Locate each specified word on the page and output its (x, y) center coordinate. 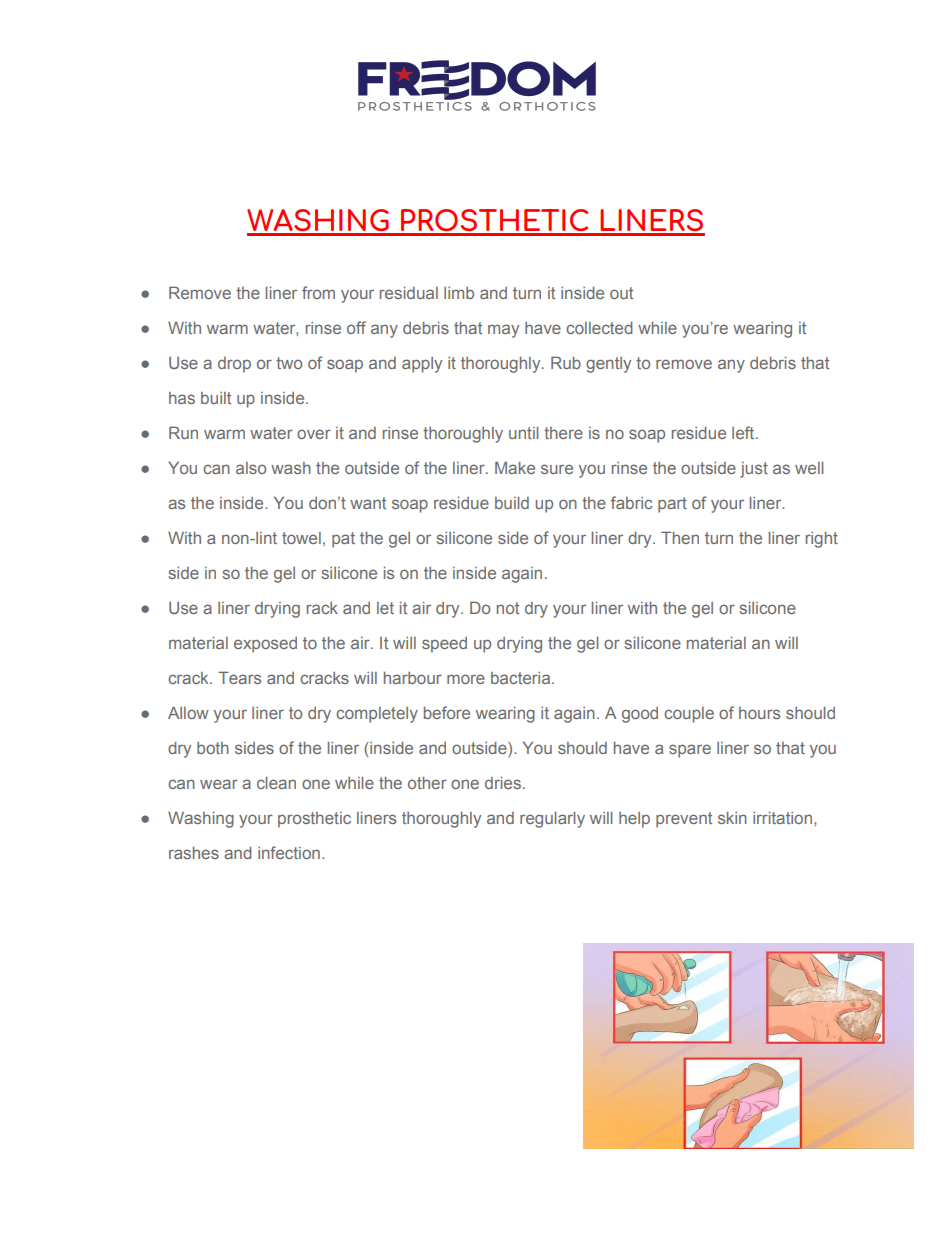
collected (599, 328)
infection (289, 852)
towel (301, 538)
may (503, 331)
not (508, 608)
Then (680, 537)
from (318, 292)
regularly (552, 820)
